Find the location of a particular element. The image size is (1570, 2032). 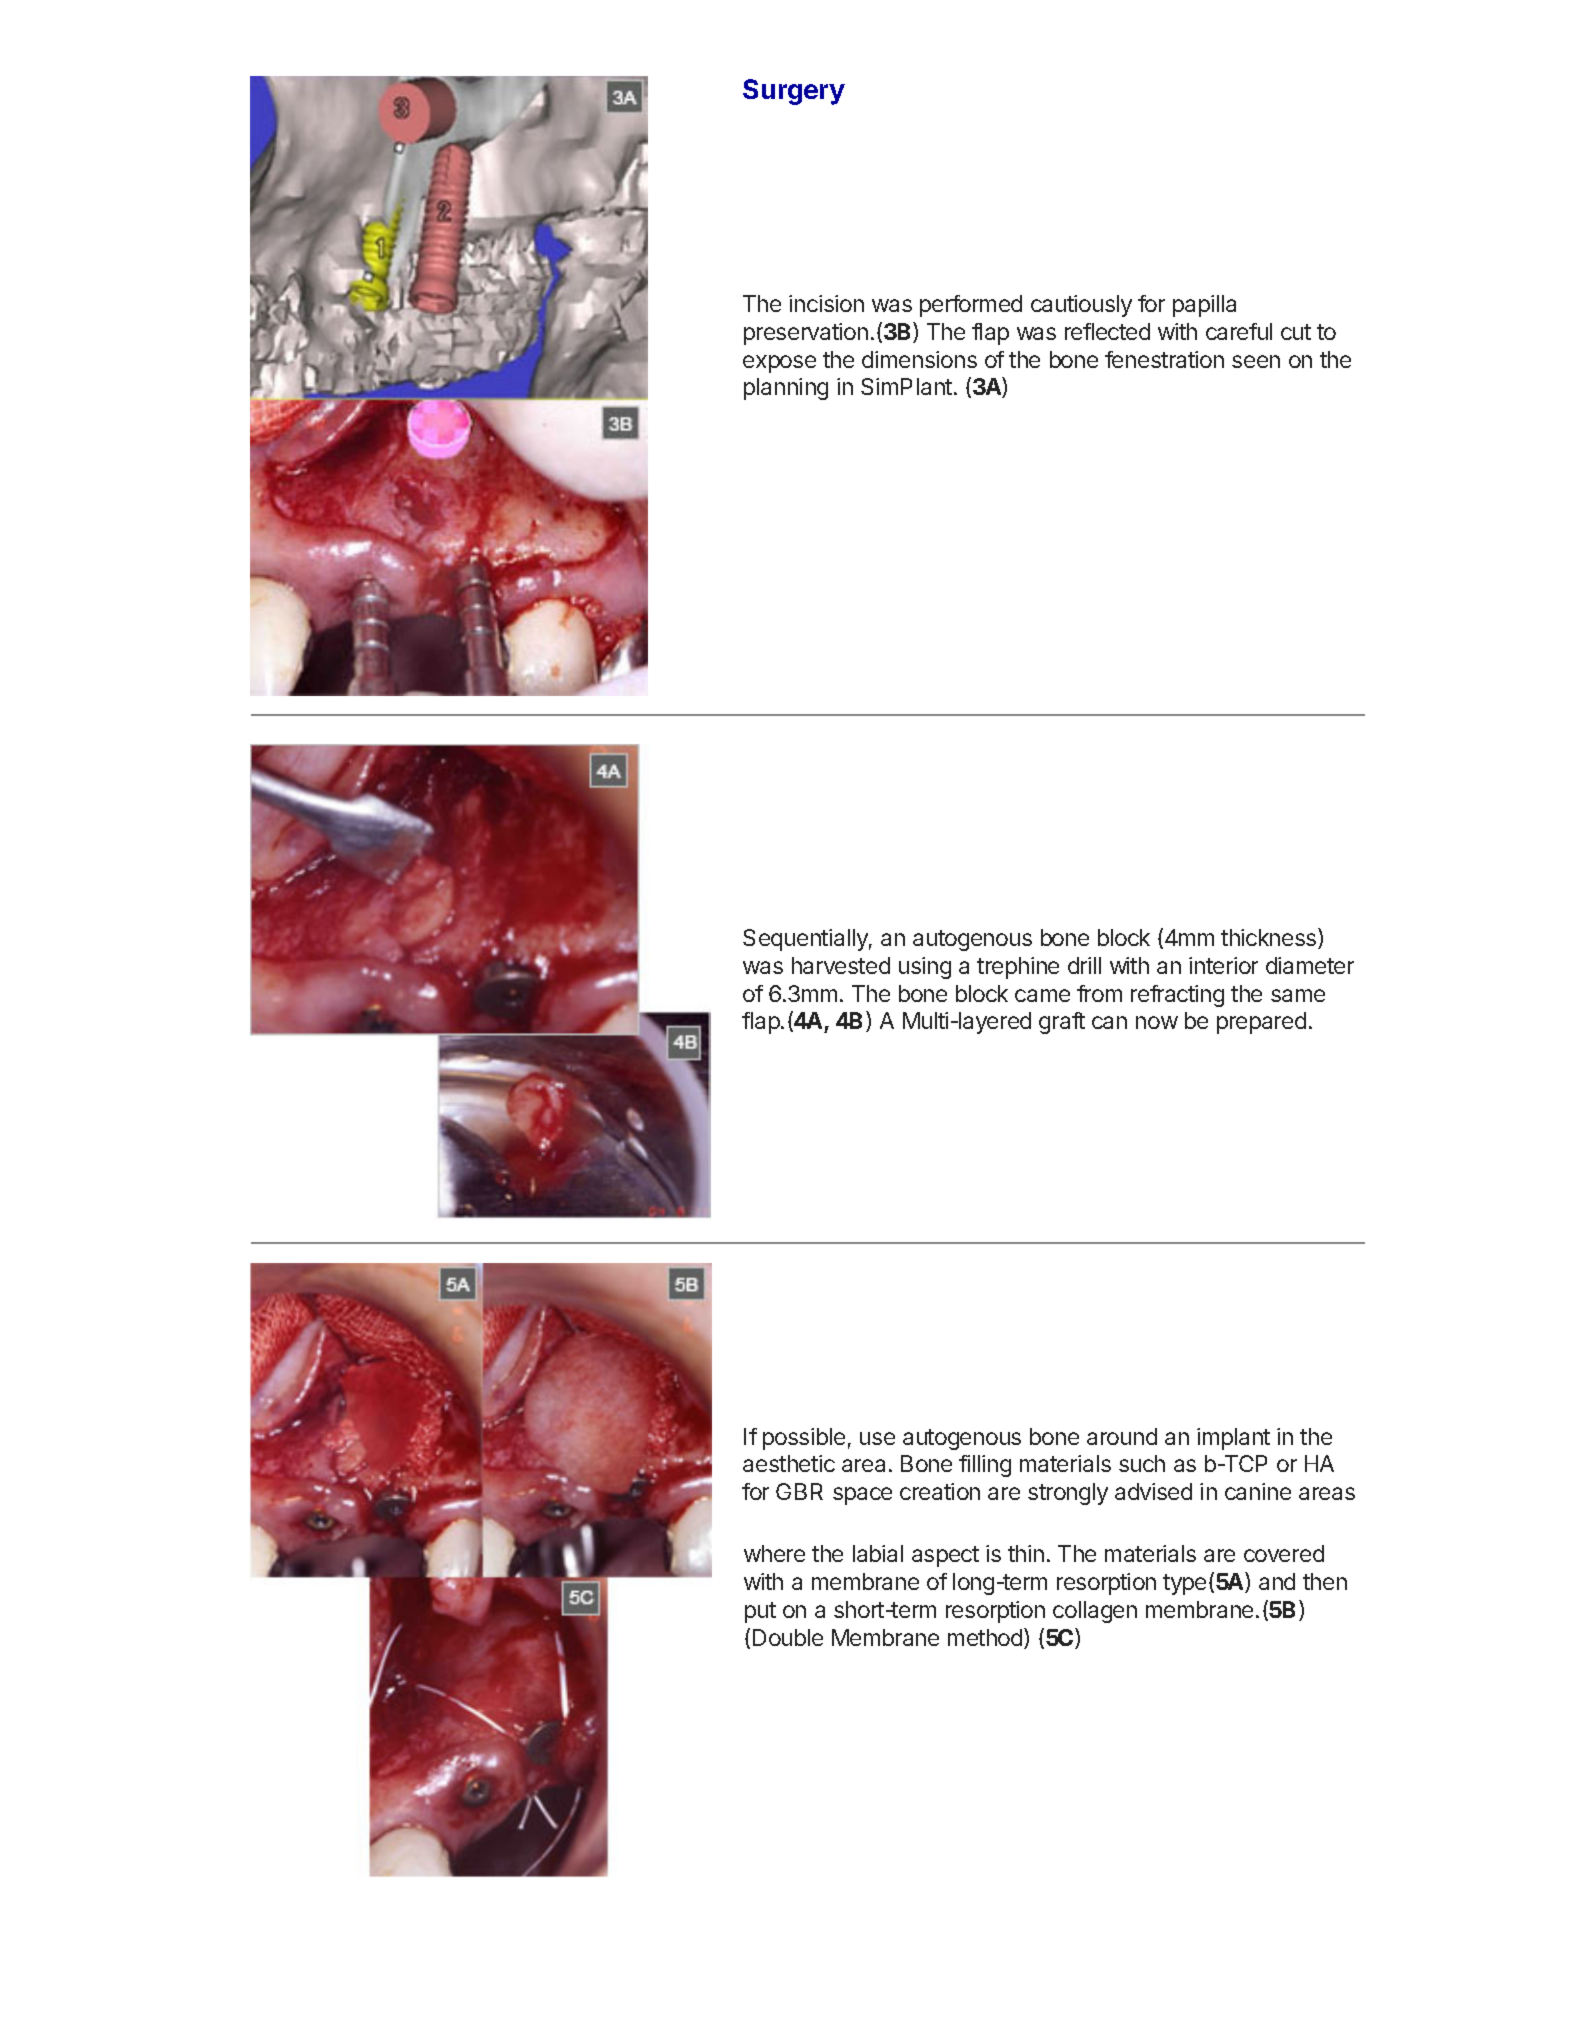

careful is located at coordinates (1239, 331).
